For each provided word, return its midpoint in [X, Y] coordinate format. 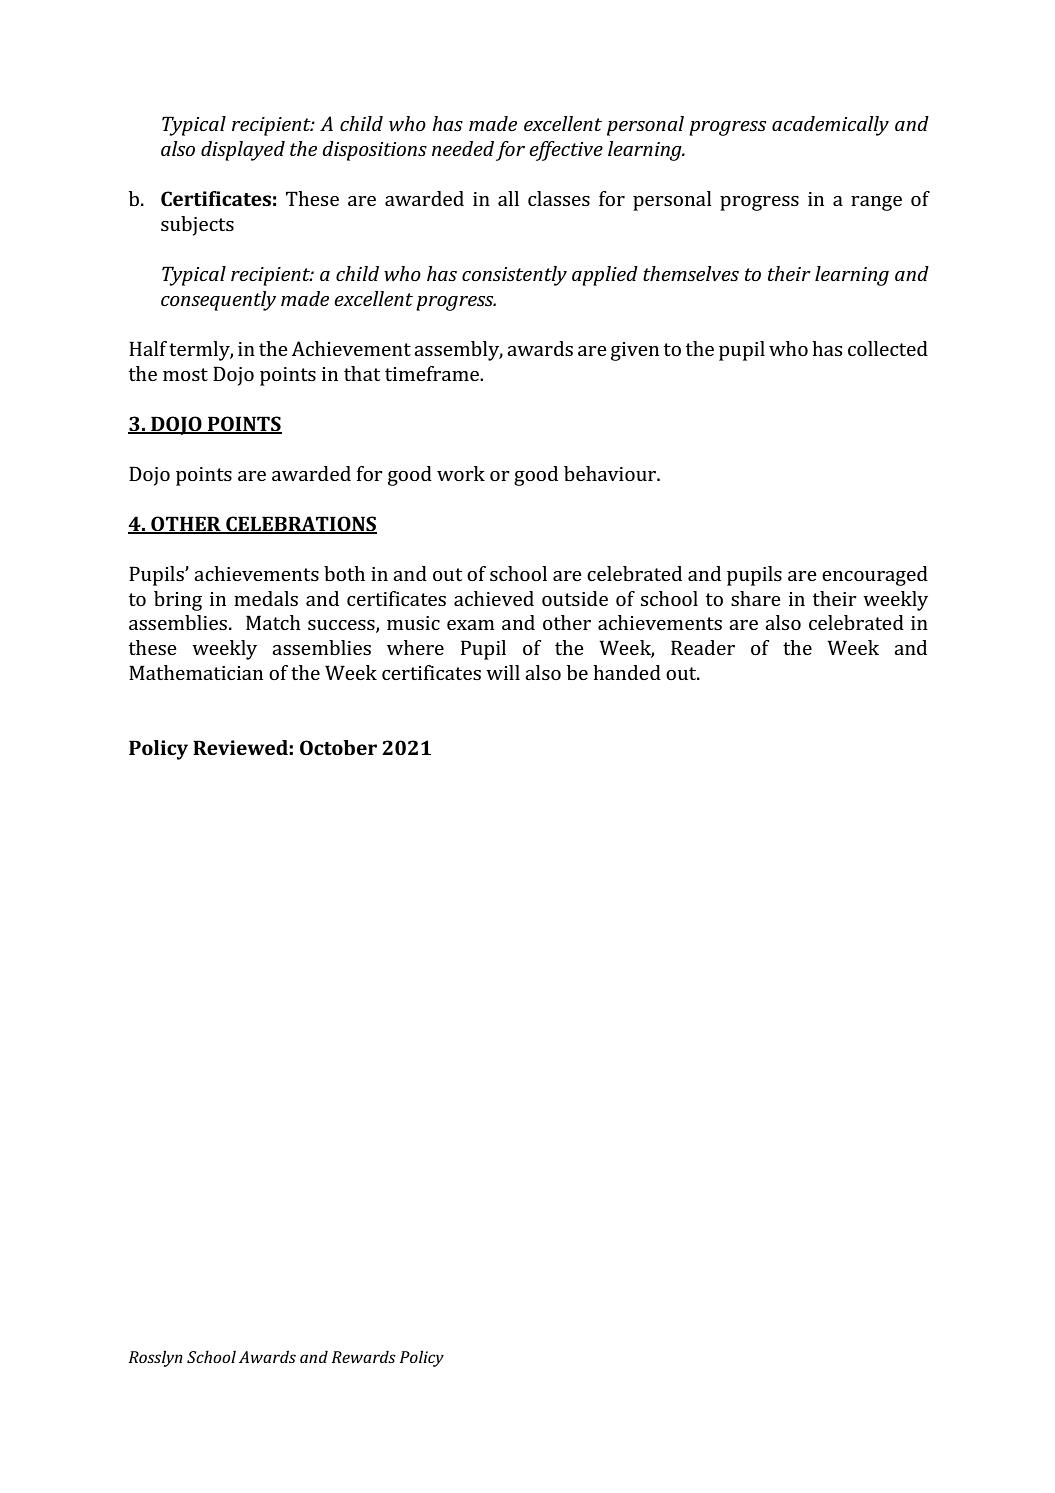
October [338, 747]
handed [627, 672]
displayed [243, 151]
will [503, 672]
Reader [703, 647]
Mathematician [196, 672]
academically [830, 126]
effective [566, 151]
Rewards [364, 1357]
